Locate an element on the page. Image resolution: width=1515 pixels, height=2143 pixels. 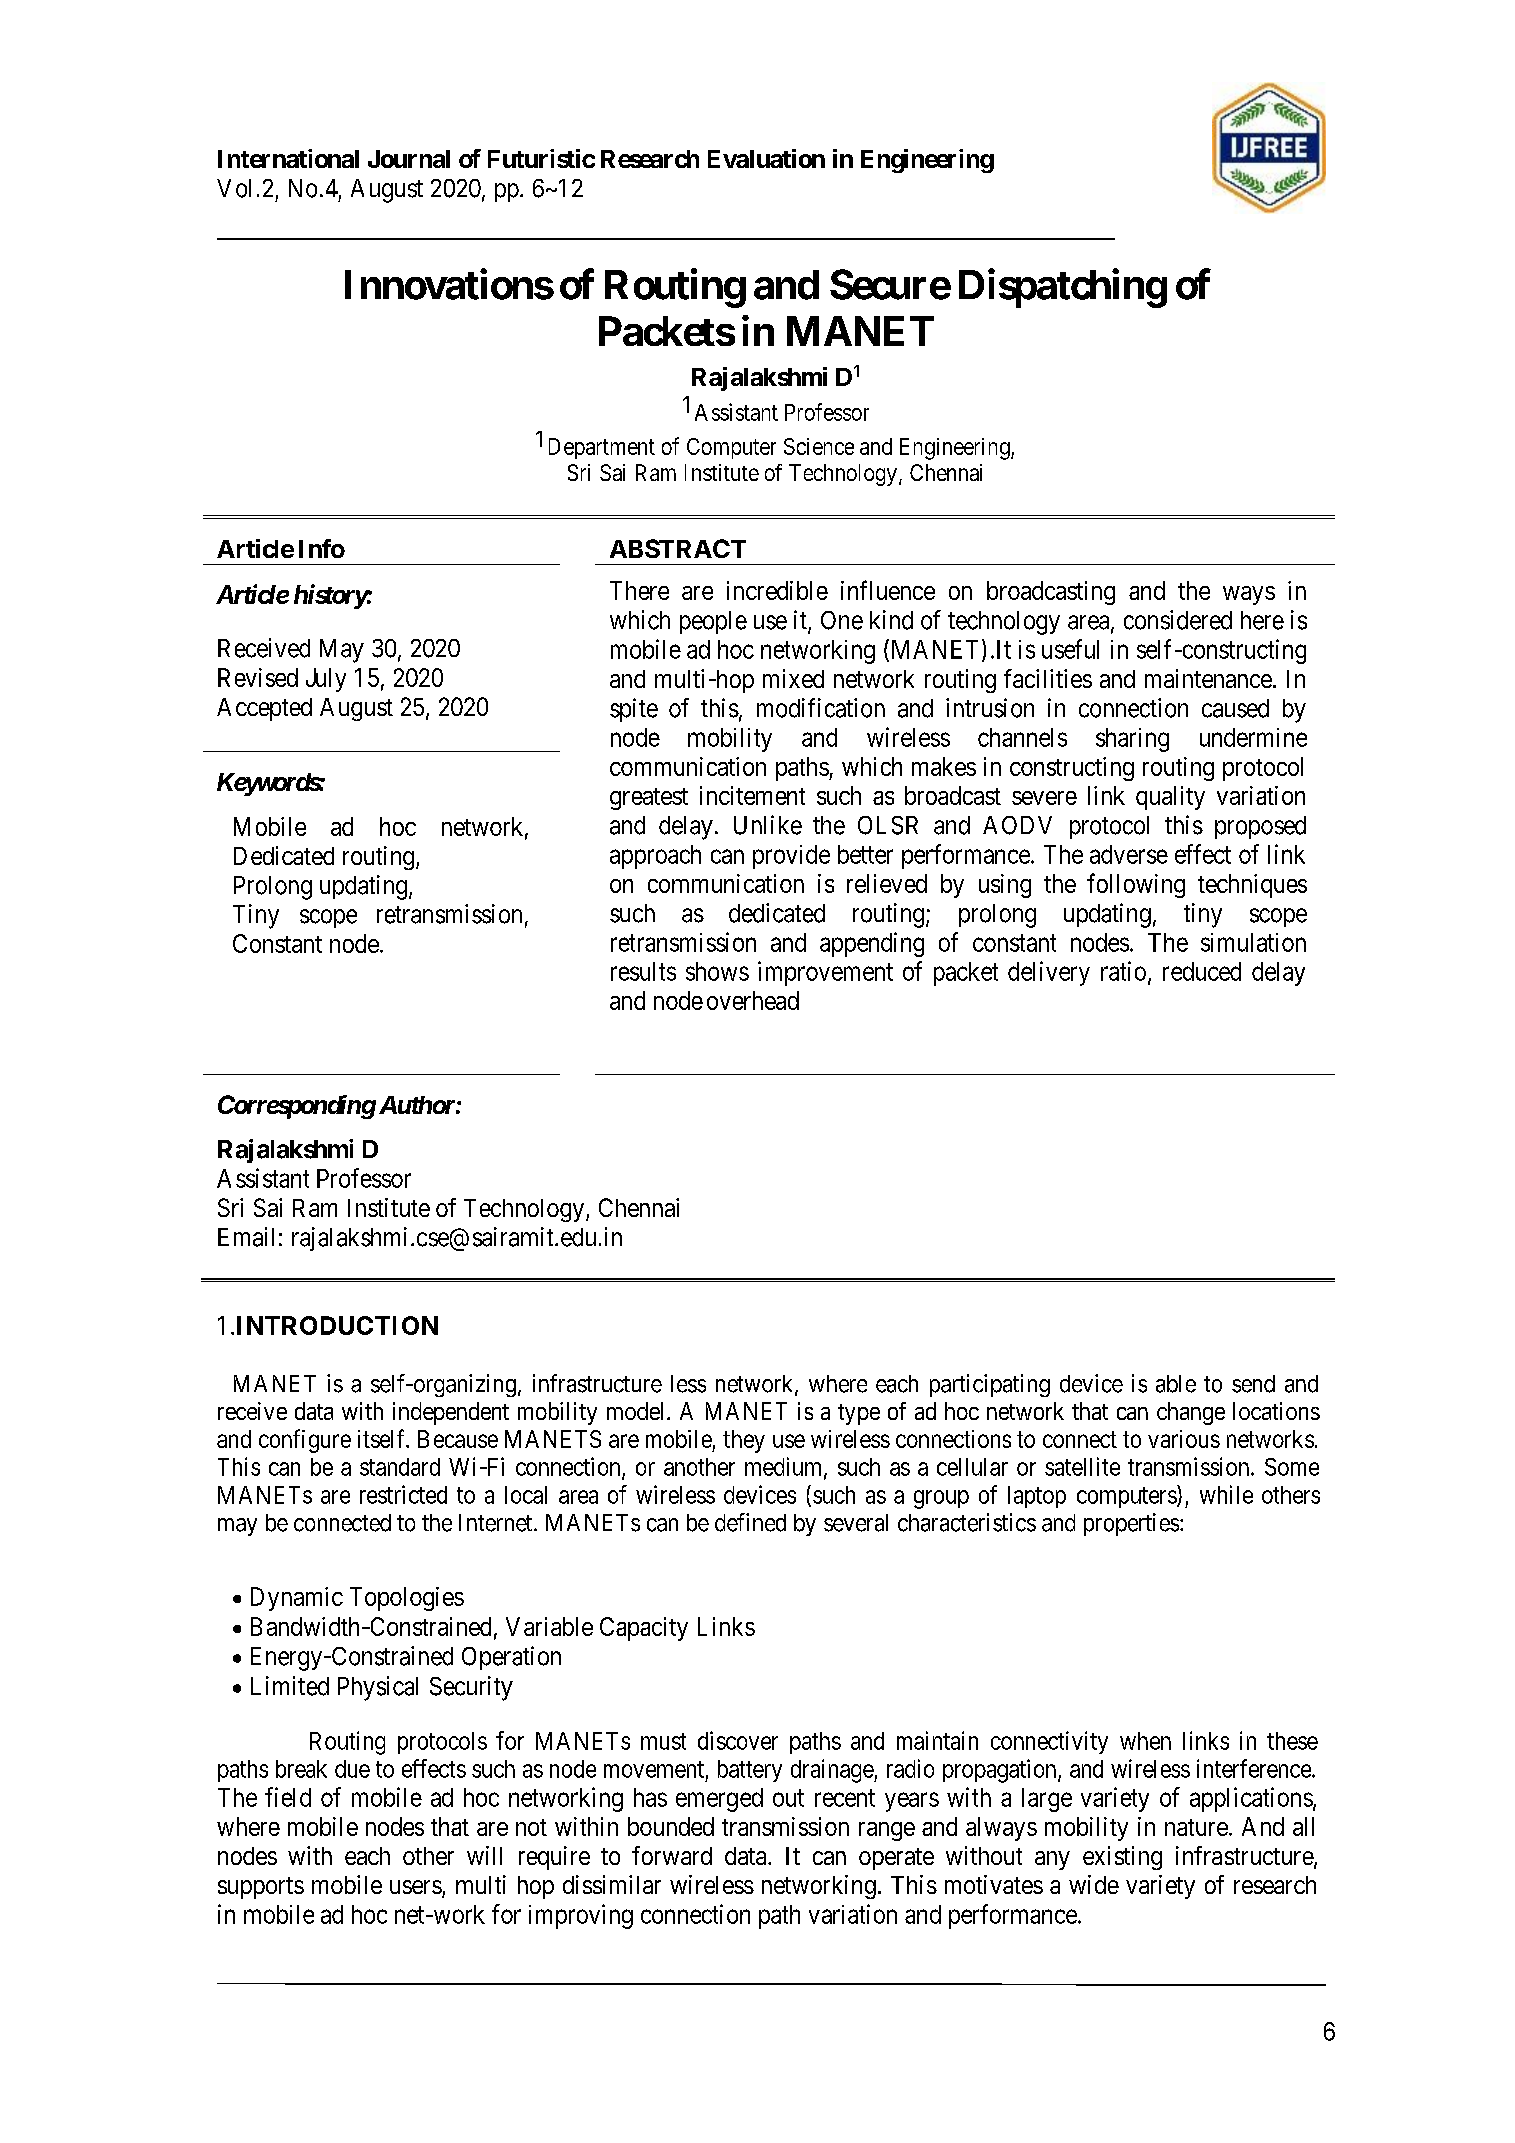
medium is located at coordinates (785, 1467).
